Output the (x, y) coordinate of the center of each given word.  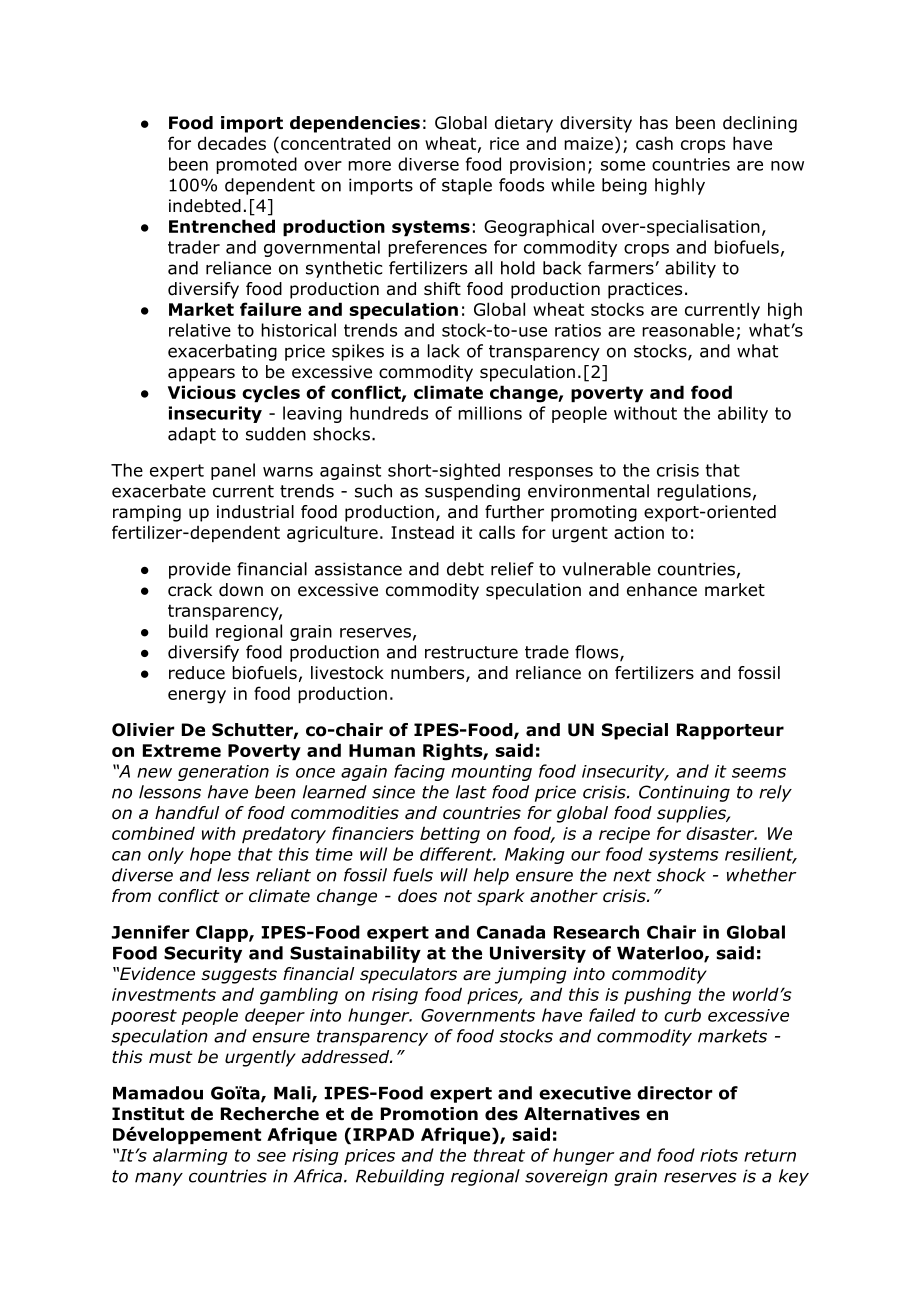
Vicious (202, 392)
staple (467, 186)
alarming (190, 1156)
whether (762, 875)
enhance (662, 590)
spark (501, 897)
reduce (197, 673)
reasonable (688, 330)
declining (760, 124)
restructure (471, 652)
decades (232, 143)
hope (210, 855)
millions (490, 413)
